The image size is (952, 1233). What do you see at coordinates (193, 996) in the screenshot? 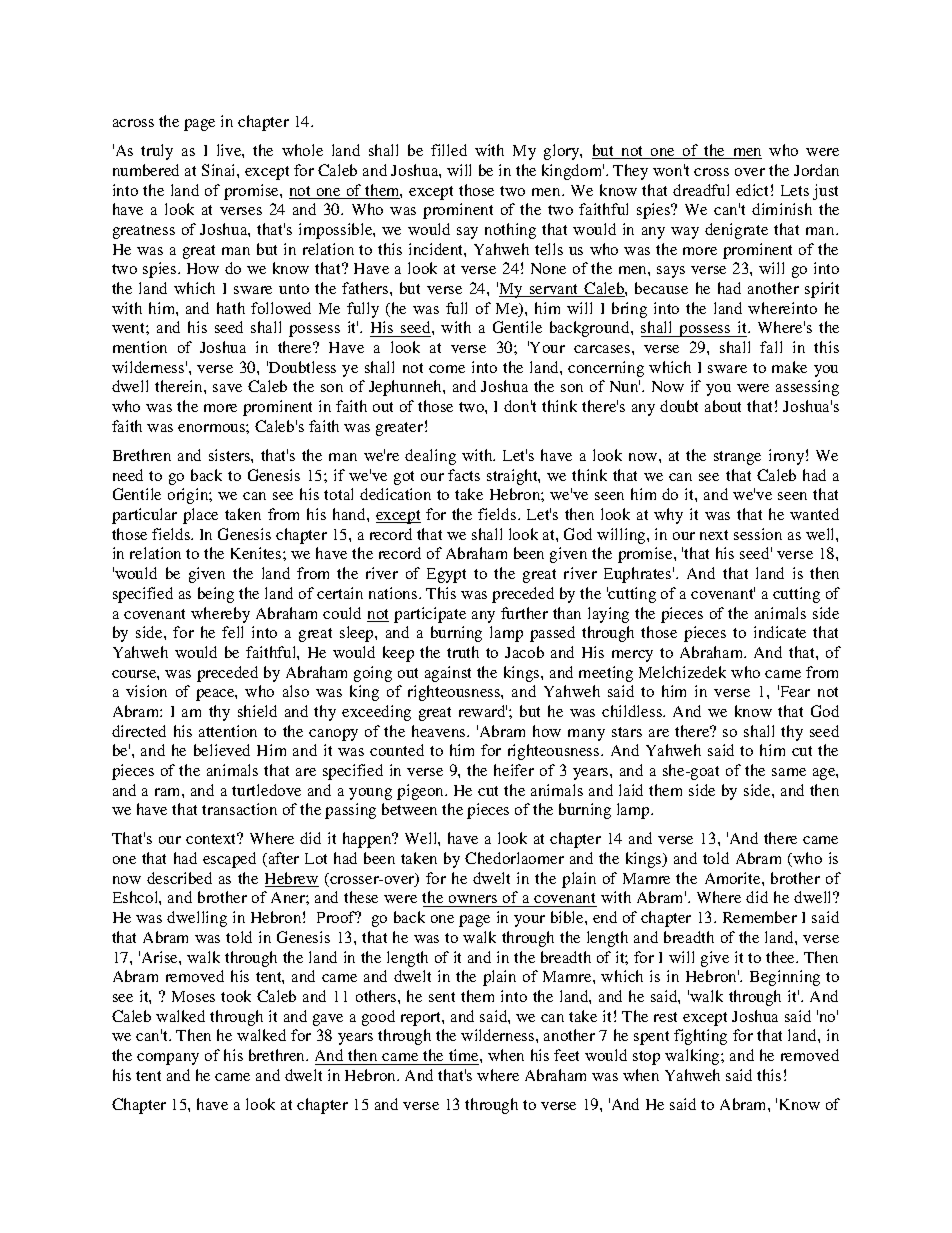
I see `Moses` at bounding box center [193, 996].
